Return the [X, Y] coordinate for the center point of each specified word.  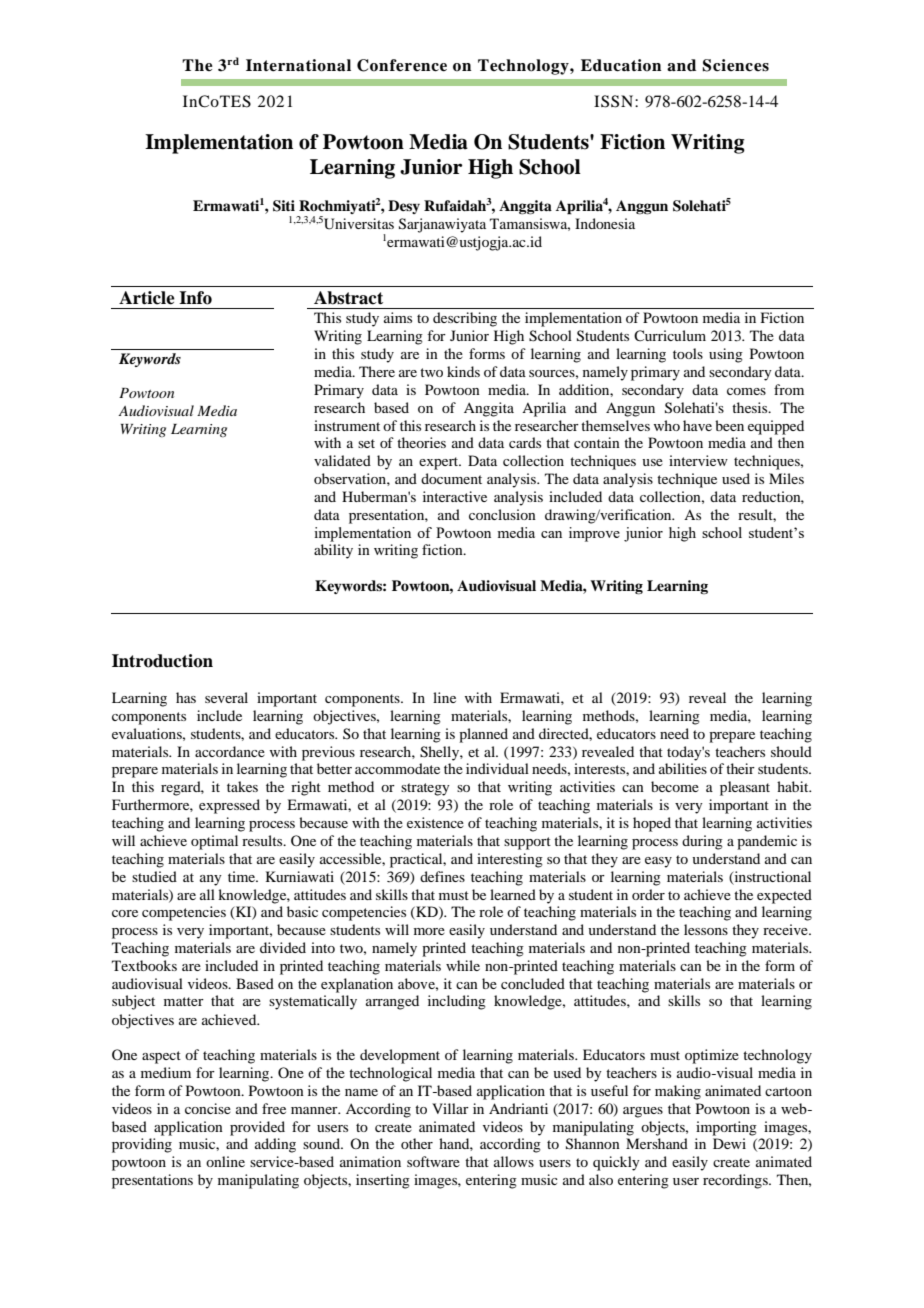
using [726, 355]
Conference [402, 65]
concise [208, 1108]
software [433, 1161]
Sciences [735, 65]
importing [726, 1128]
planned [483, 735]
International [298, 65]
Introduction [162, 661]
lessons [706, 929]
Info [195, 298]
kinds [463, 371]
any [211, 880]
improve [594, 534]
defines [442, 876]
